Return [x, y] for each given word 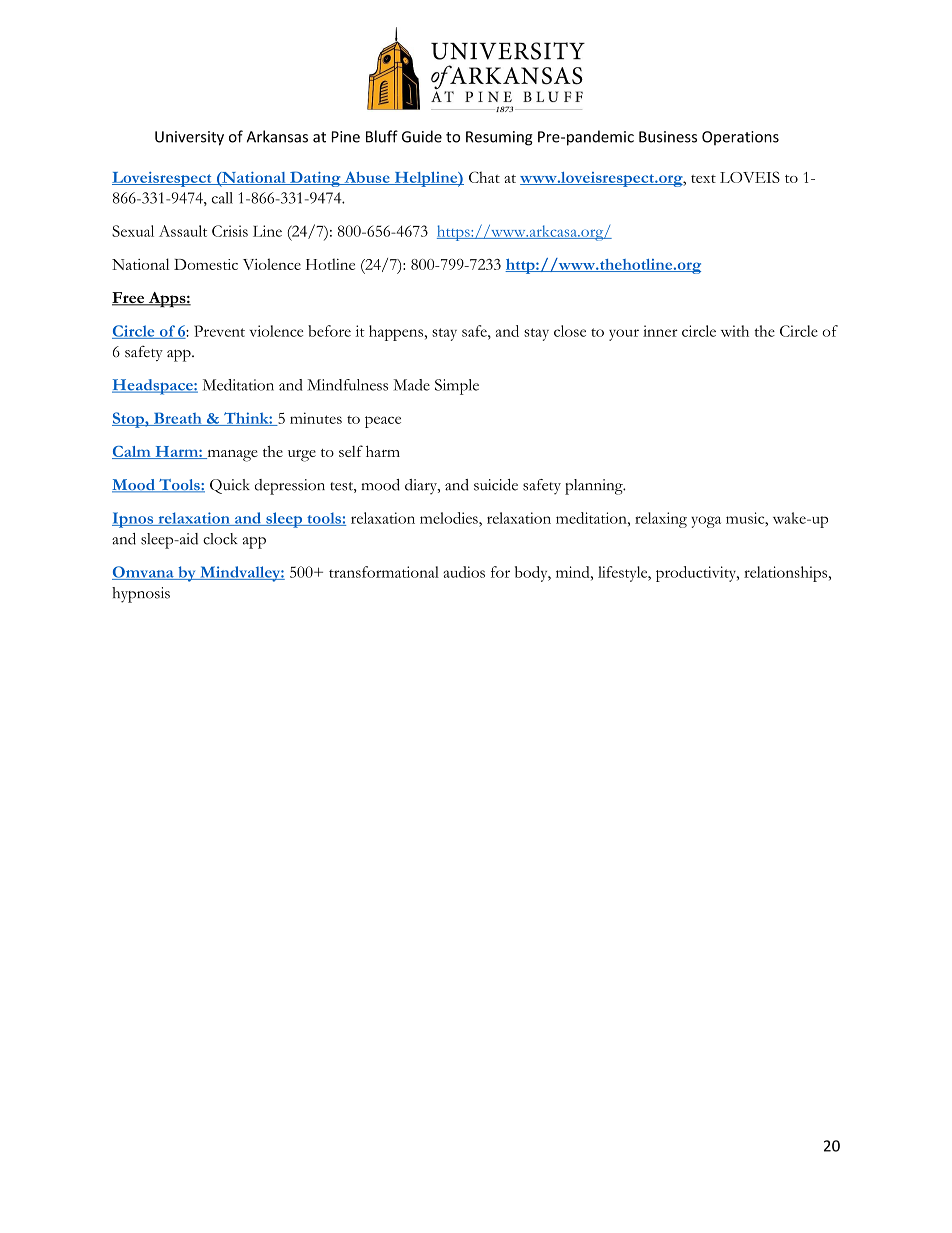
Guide [422, 136]
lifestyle [624, 574]
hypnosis [141, 595]
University [189, 138]
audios [464, 572]
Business [668, 137]
